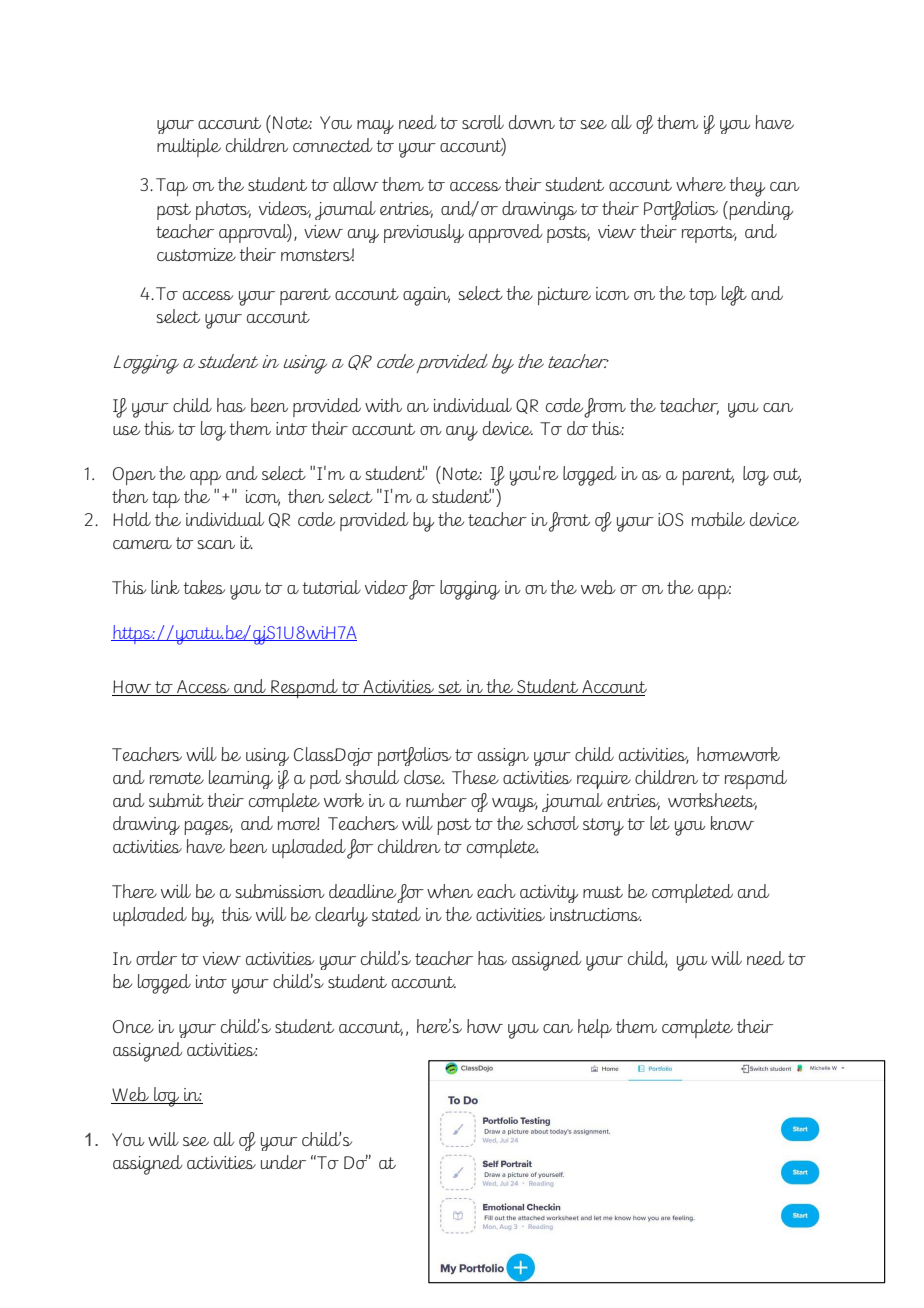  Describe the element at coordinates (718, 519) in the page. I see `mobile` at that location.
